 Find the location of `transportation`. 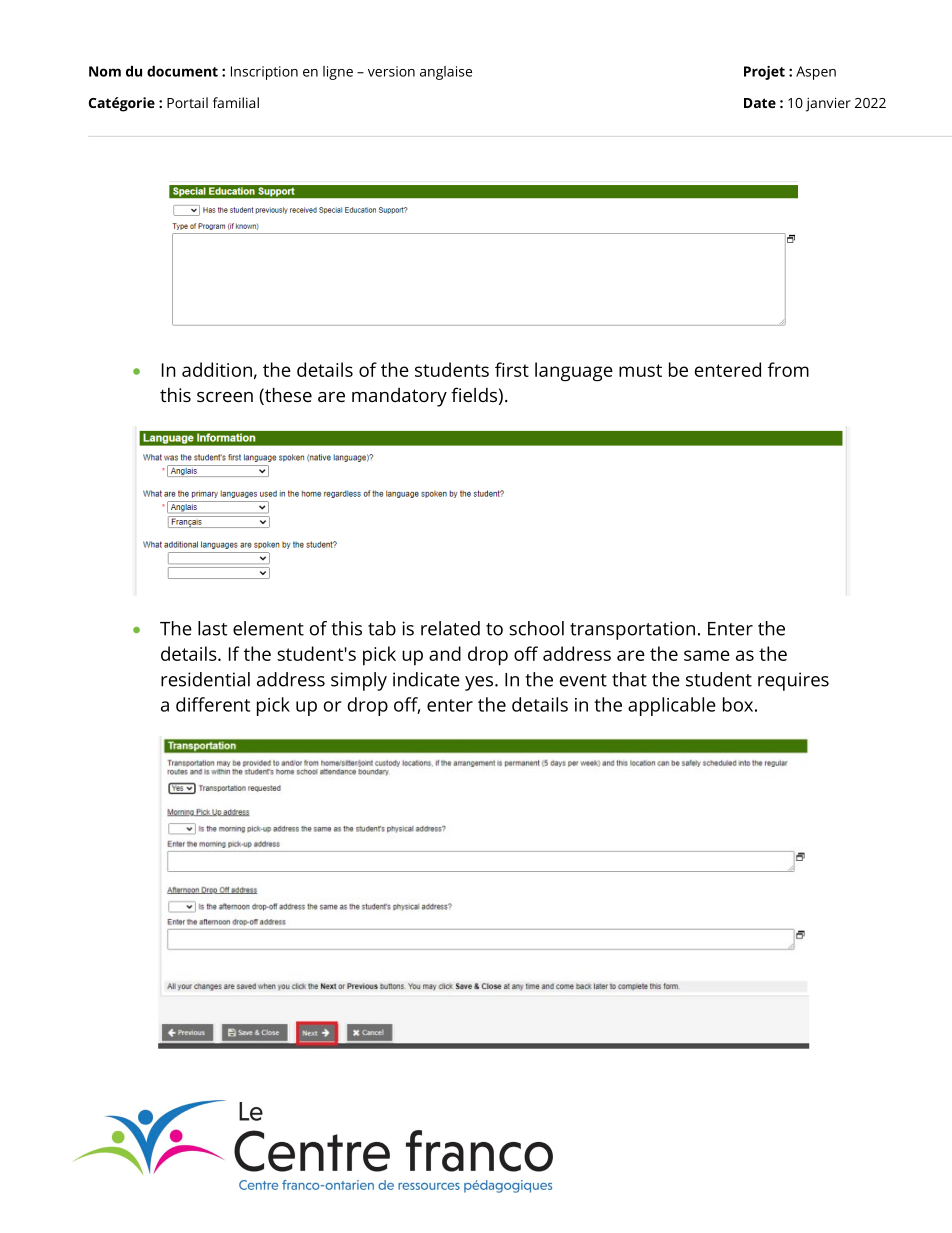

transportation is located at coordinates (632, 630).
